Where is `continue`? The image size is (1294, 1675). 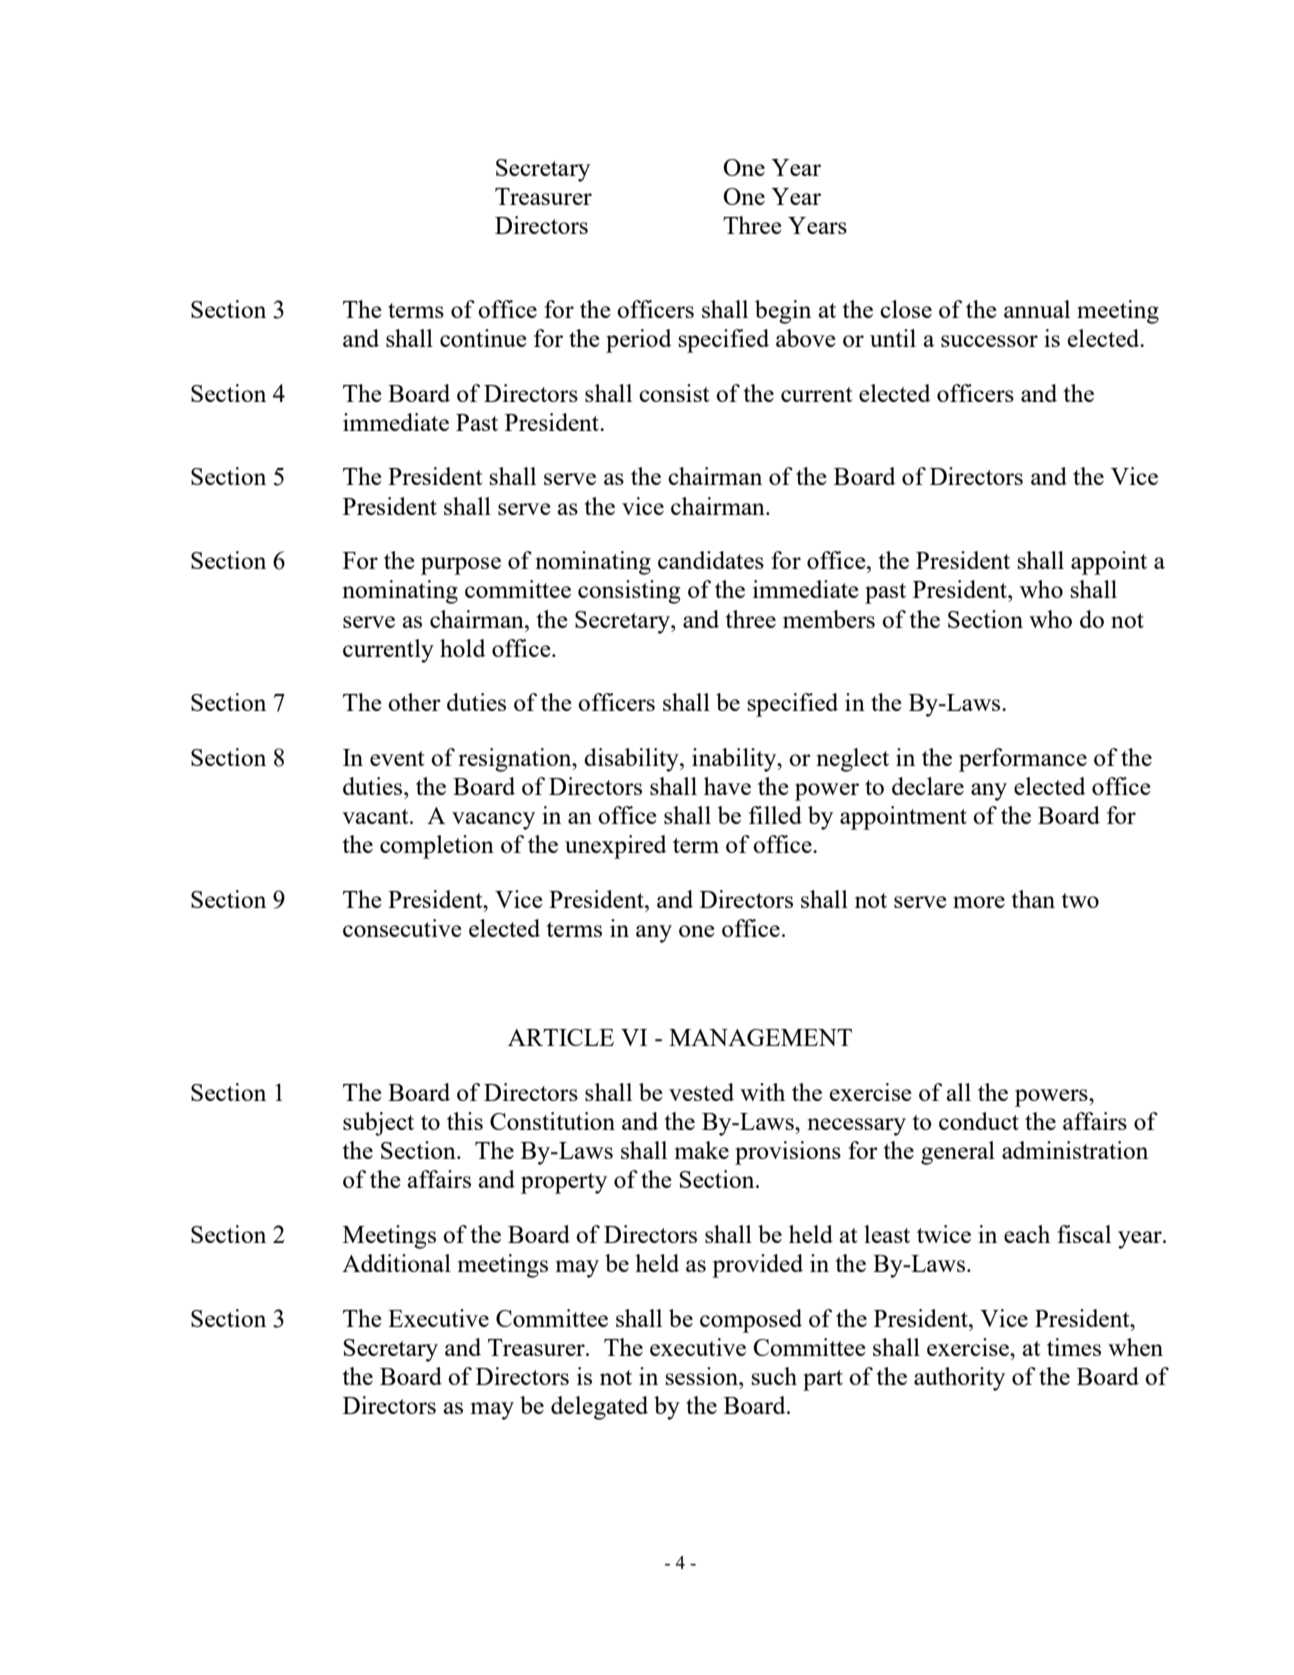
continue is located at coordinates (483, 338).
